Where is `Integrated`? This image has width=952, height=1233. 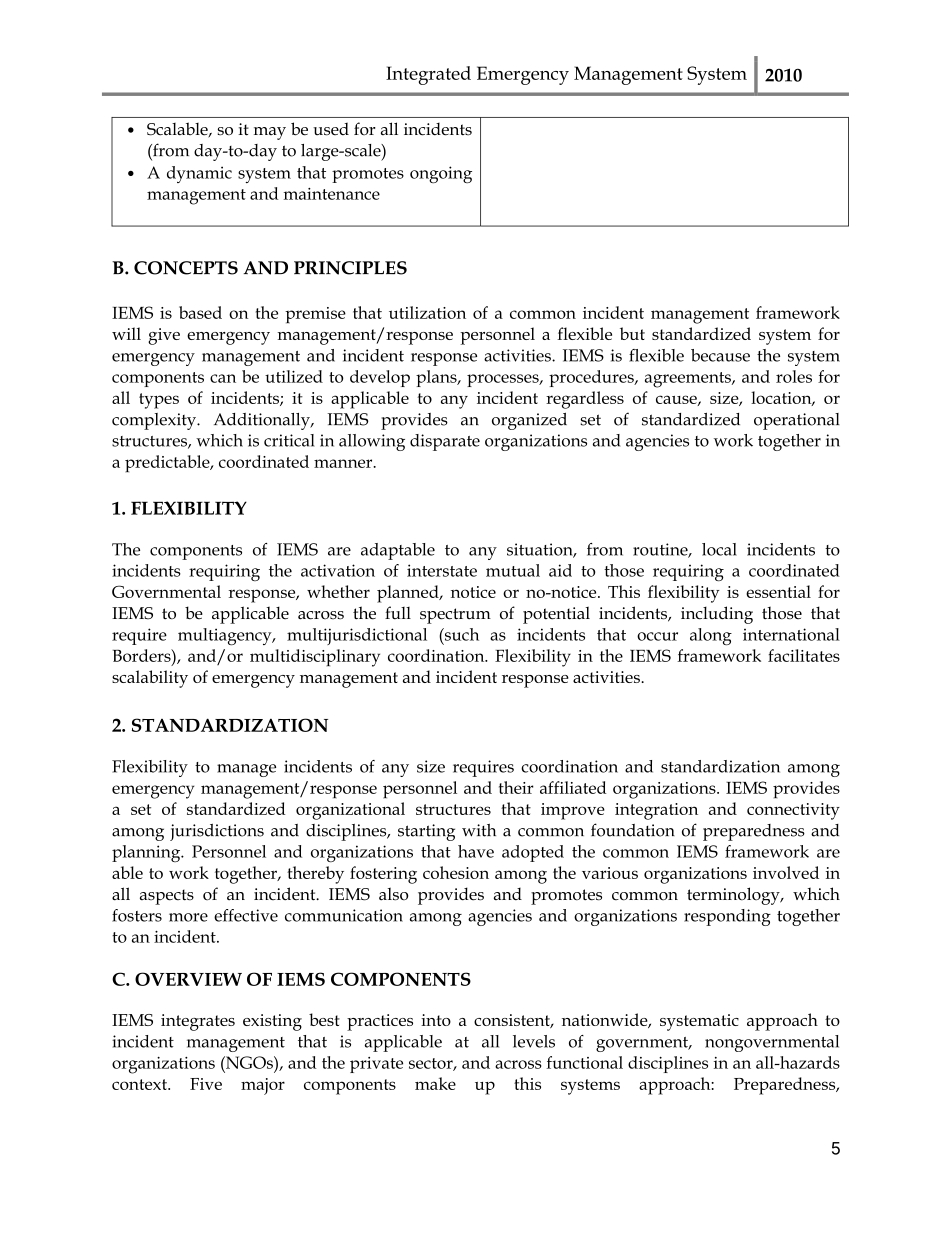
Integrated is located at coordinates (428, 75).
